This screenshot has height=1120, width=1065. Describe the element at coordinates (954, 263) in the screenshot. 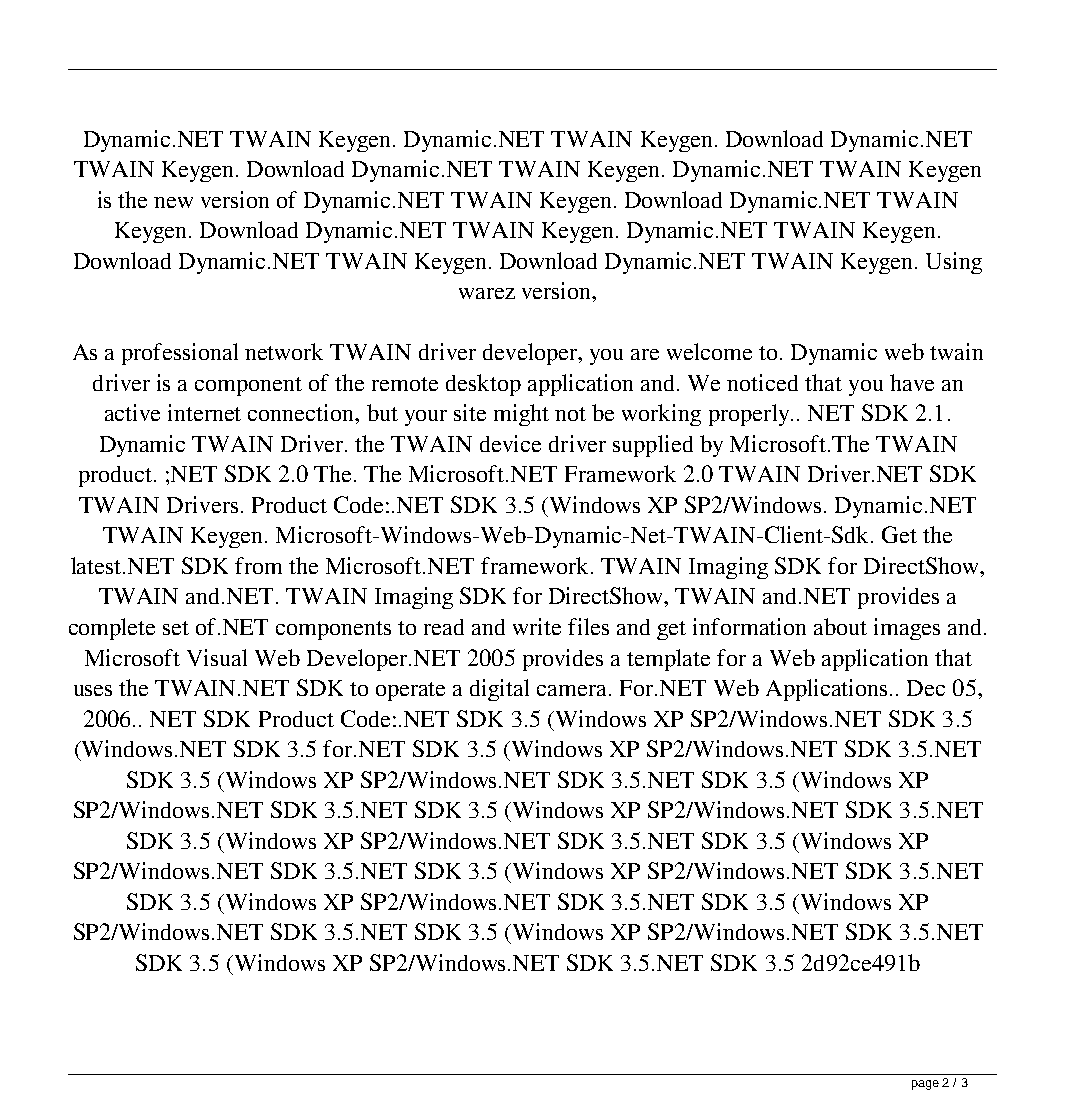

I see `Using` at that location.
